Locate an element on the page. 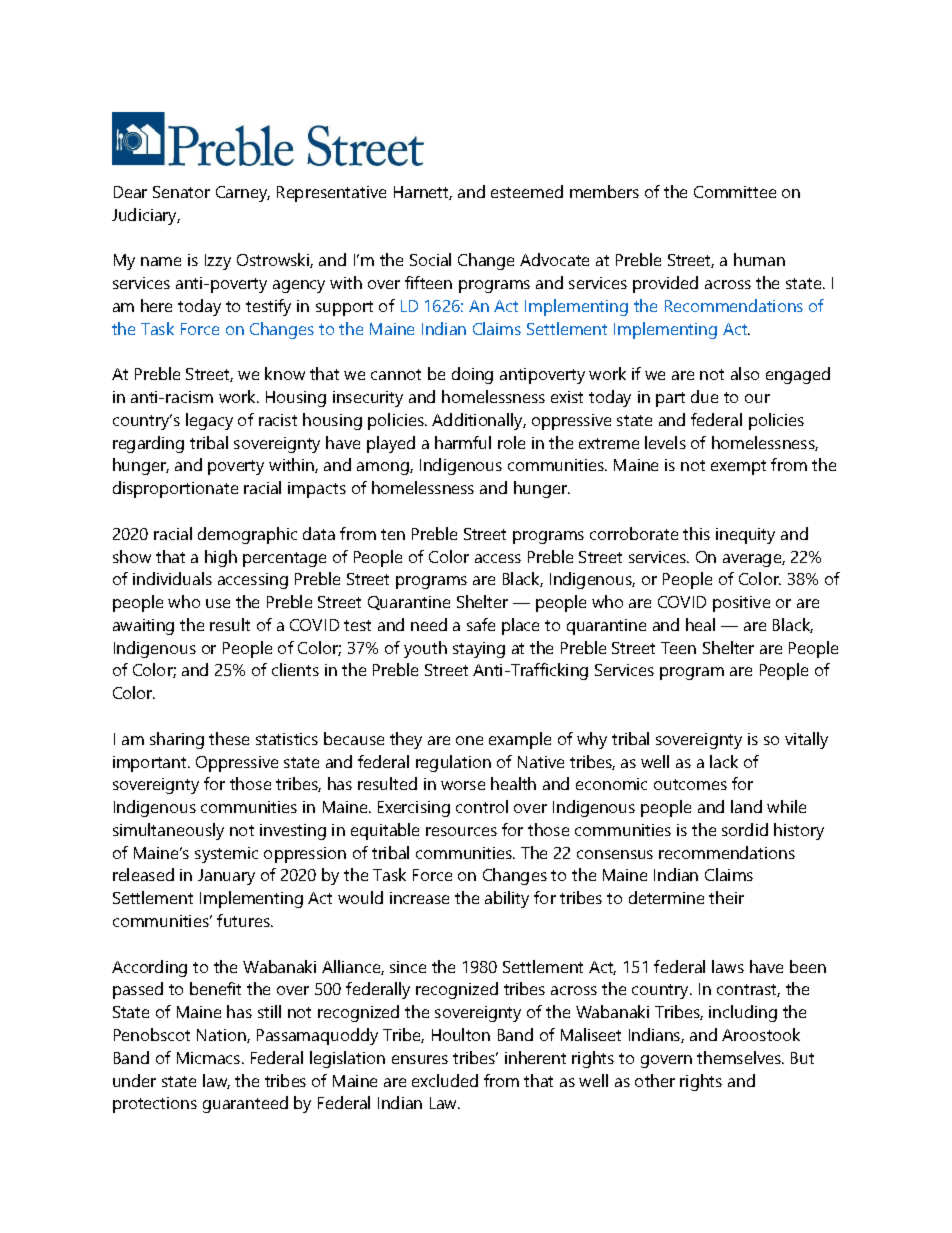  staying is located at coordinates (479, 650).
